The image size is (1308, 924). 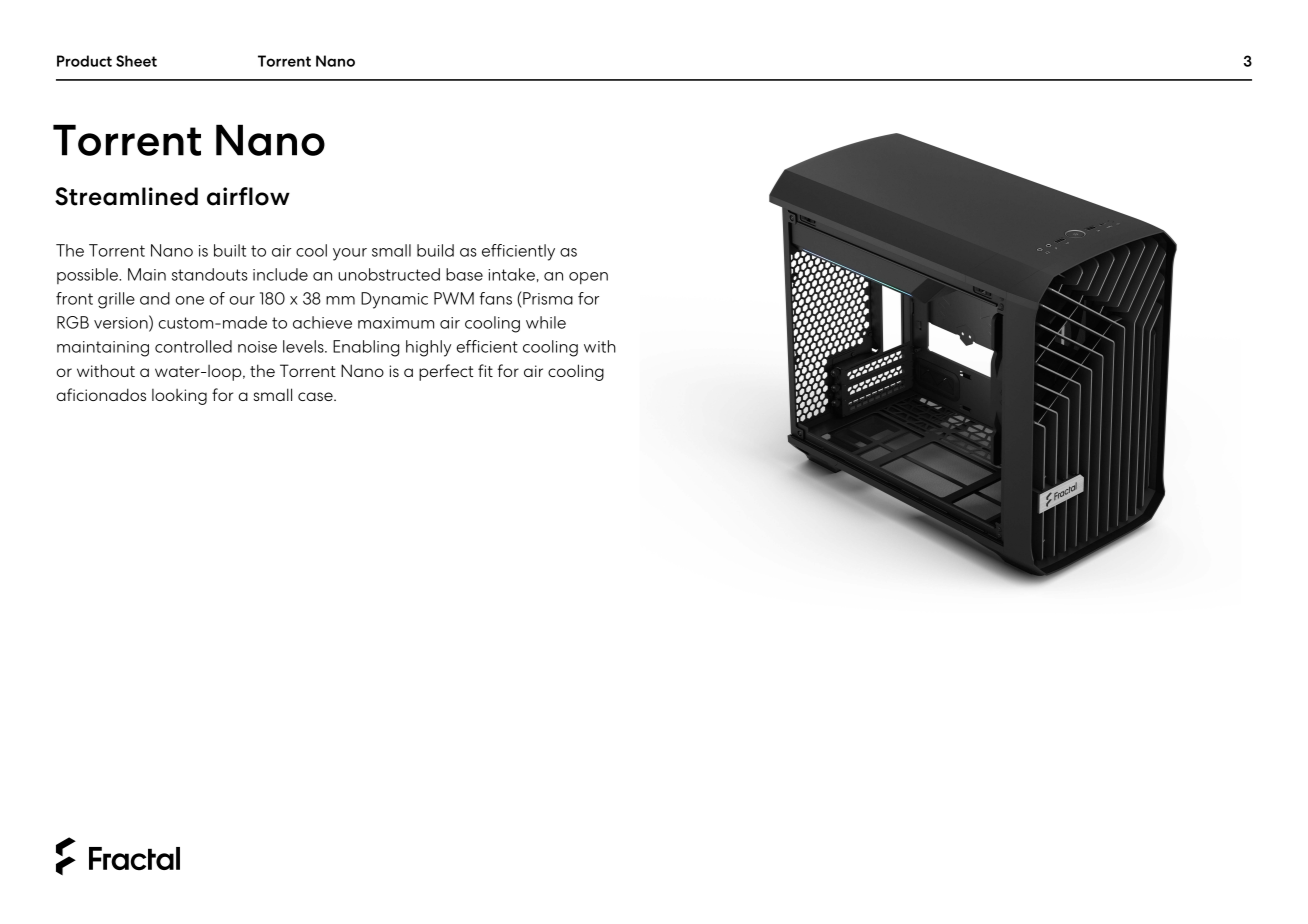 What do you see at coordinates (485, 370) in the image?
I see `fit` at bounding box center [485, 370].
